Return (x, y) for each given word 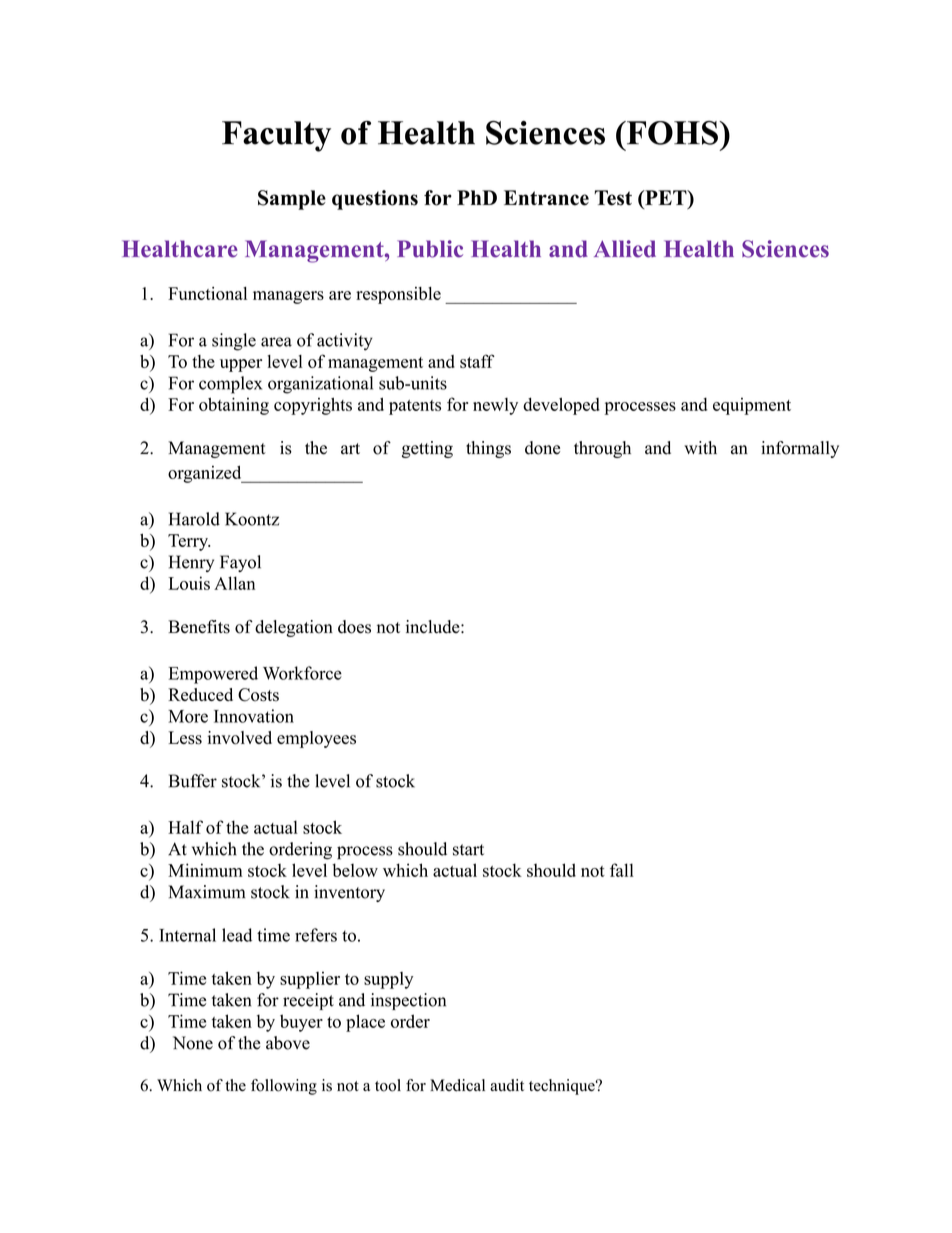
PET (666, 197)
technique (563, 1087)
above (288, 1043)
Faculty (276, 136)
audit (507, 1085)
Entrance (546, 198)
